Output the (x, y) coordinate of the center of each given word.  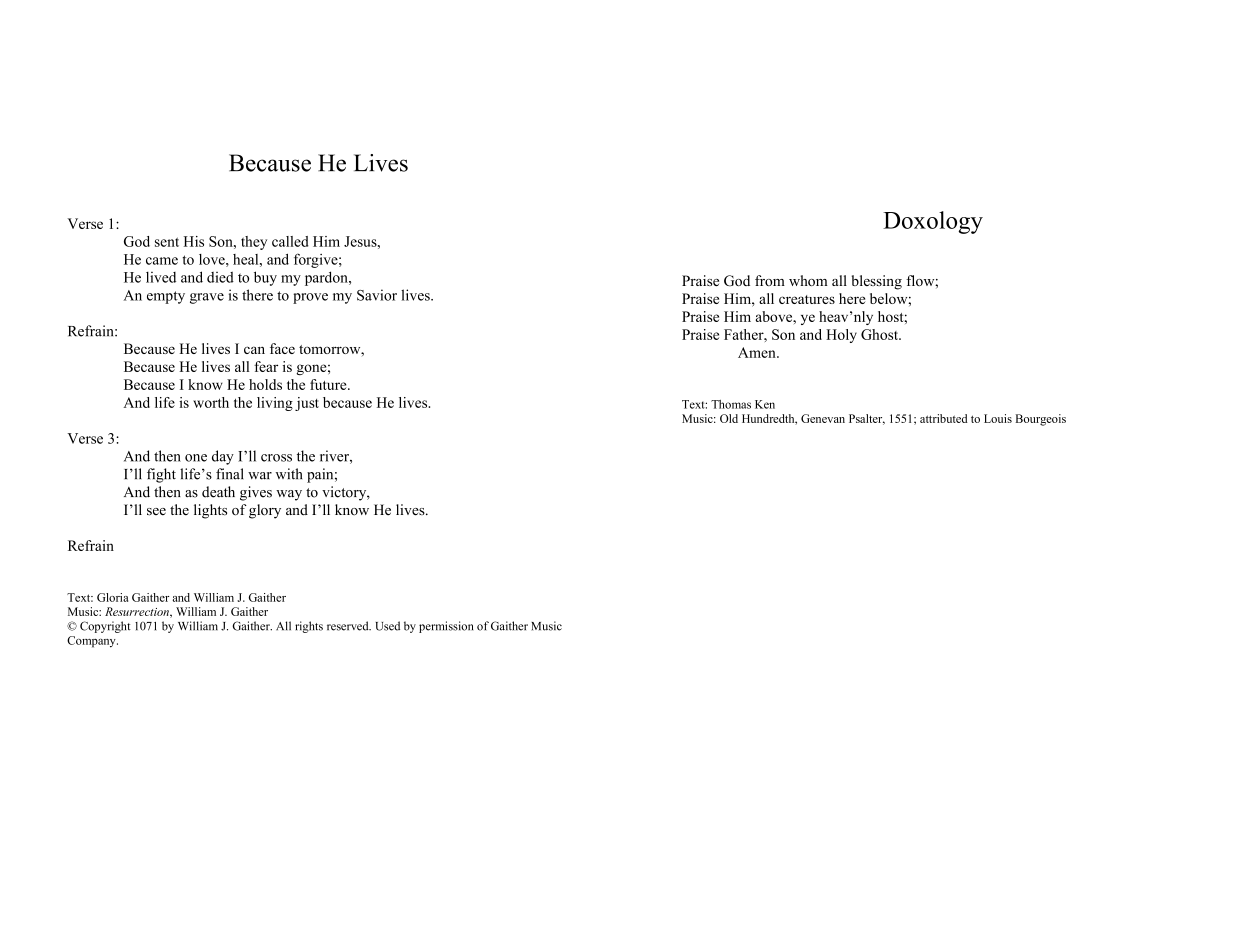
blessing (877, 282)
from (770, 280)
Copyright (105, 627)
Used (388, 626)
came (162, 261)
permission (446, 627)
